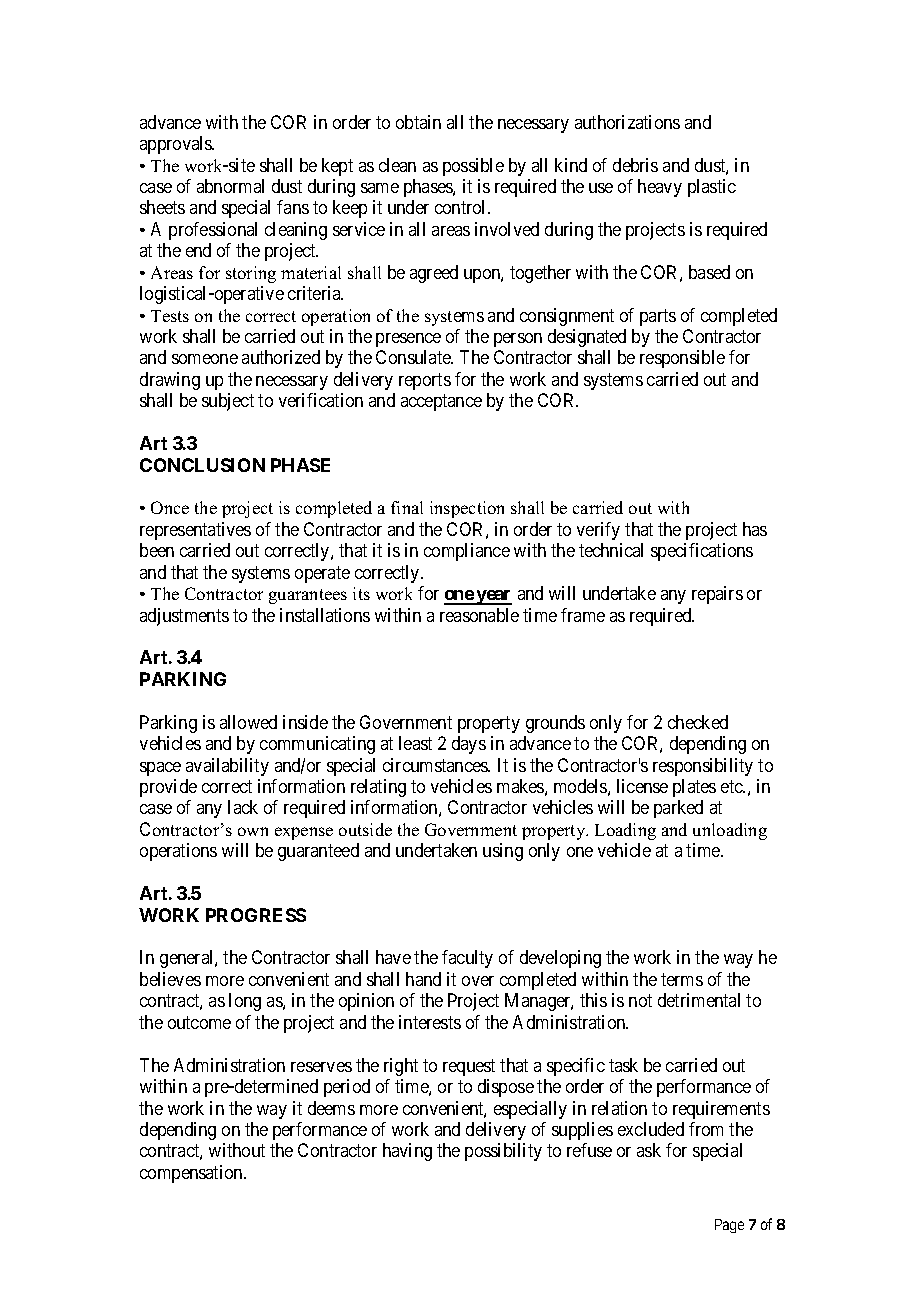 The height and width of the page is (1307, 924). Describe the element at coordinates (473, 167) in the page. I see `possible` at that location.
